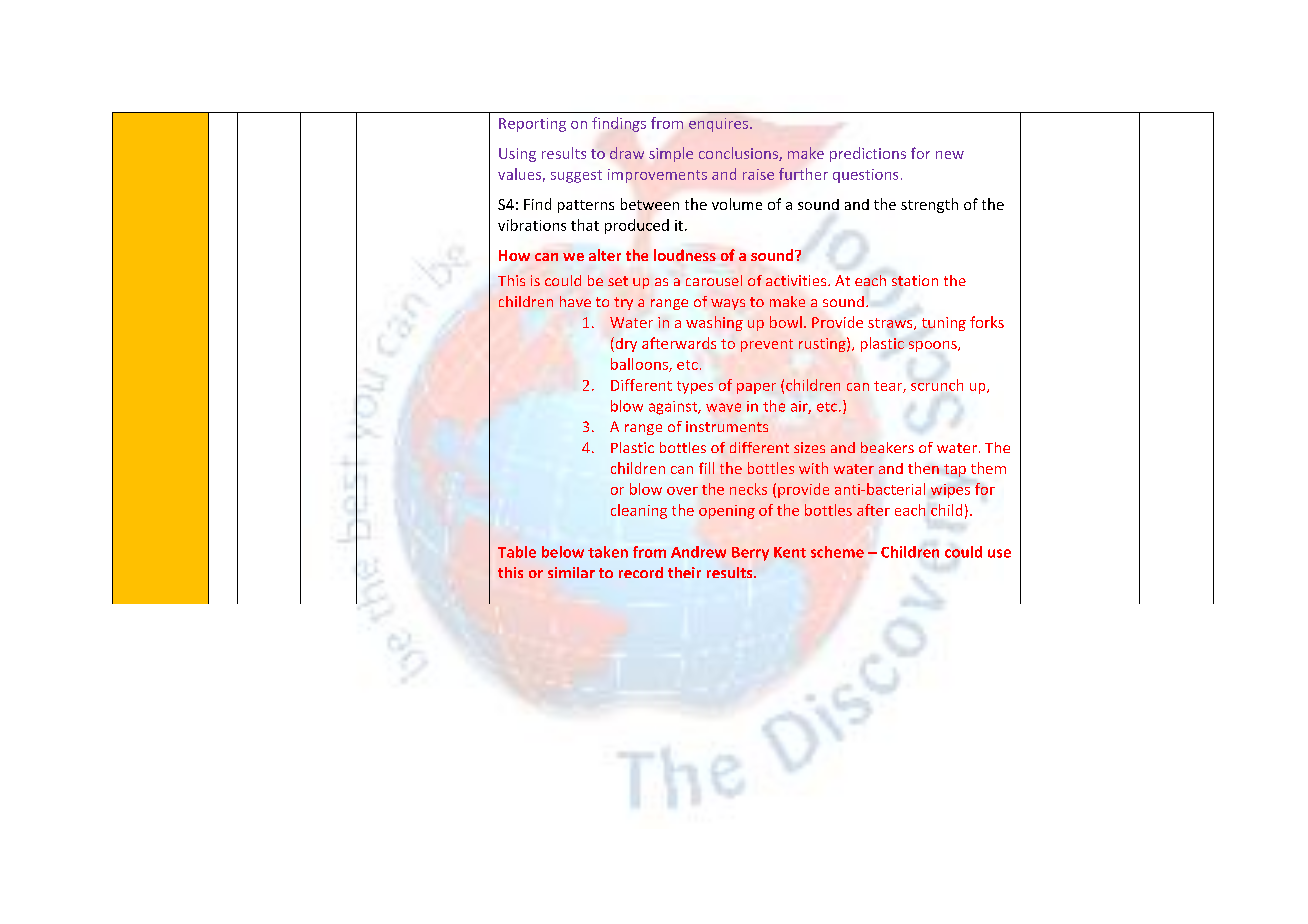 The image size is (1308, 924). Describe the element at coordinates (727, 426) in the page. I see `instruments` at that location.
